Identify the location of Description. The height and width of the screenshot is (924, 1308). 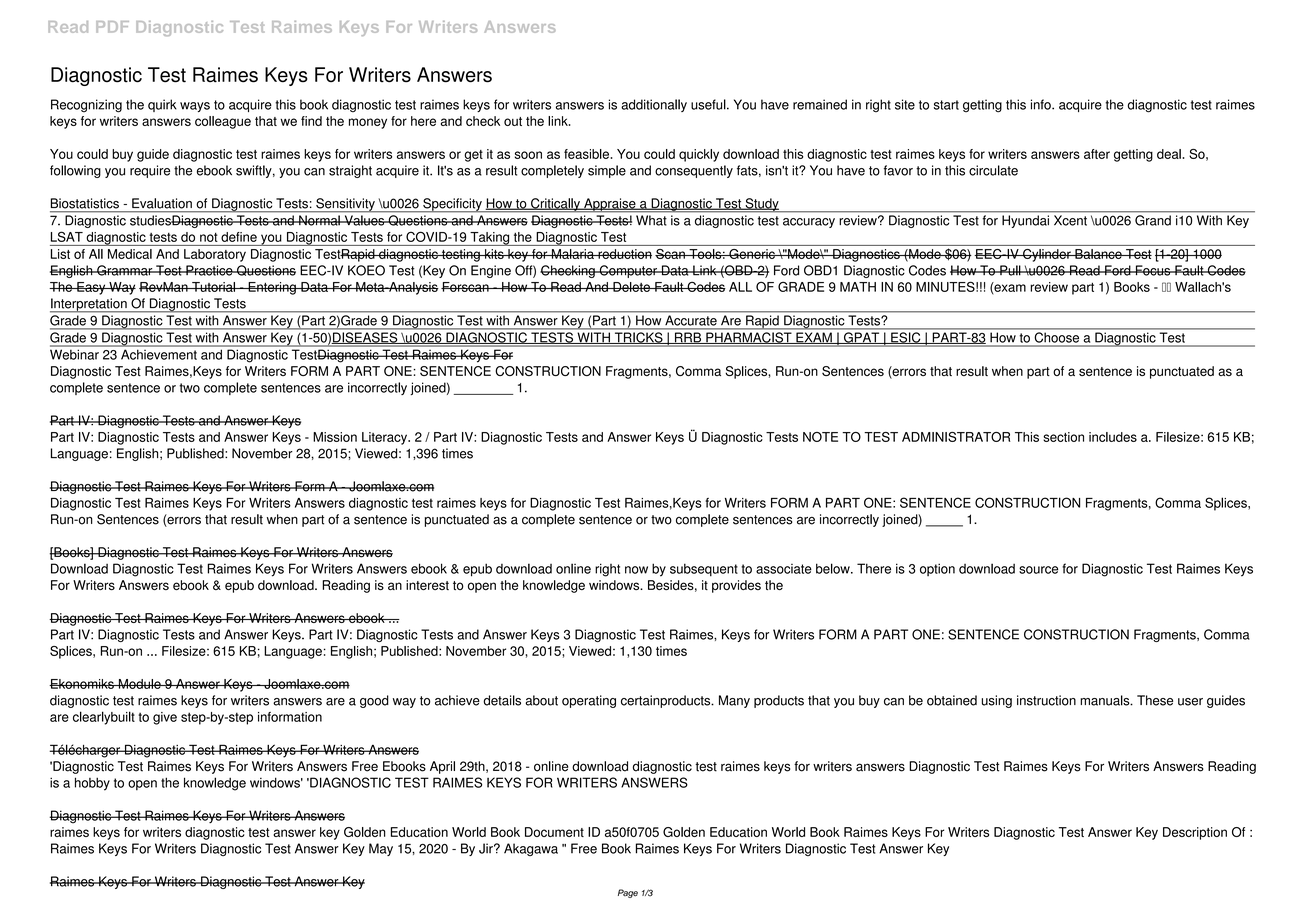
(1195, 833).
